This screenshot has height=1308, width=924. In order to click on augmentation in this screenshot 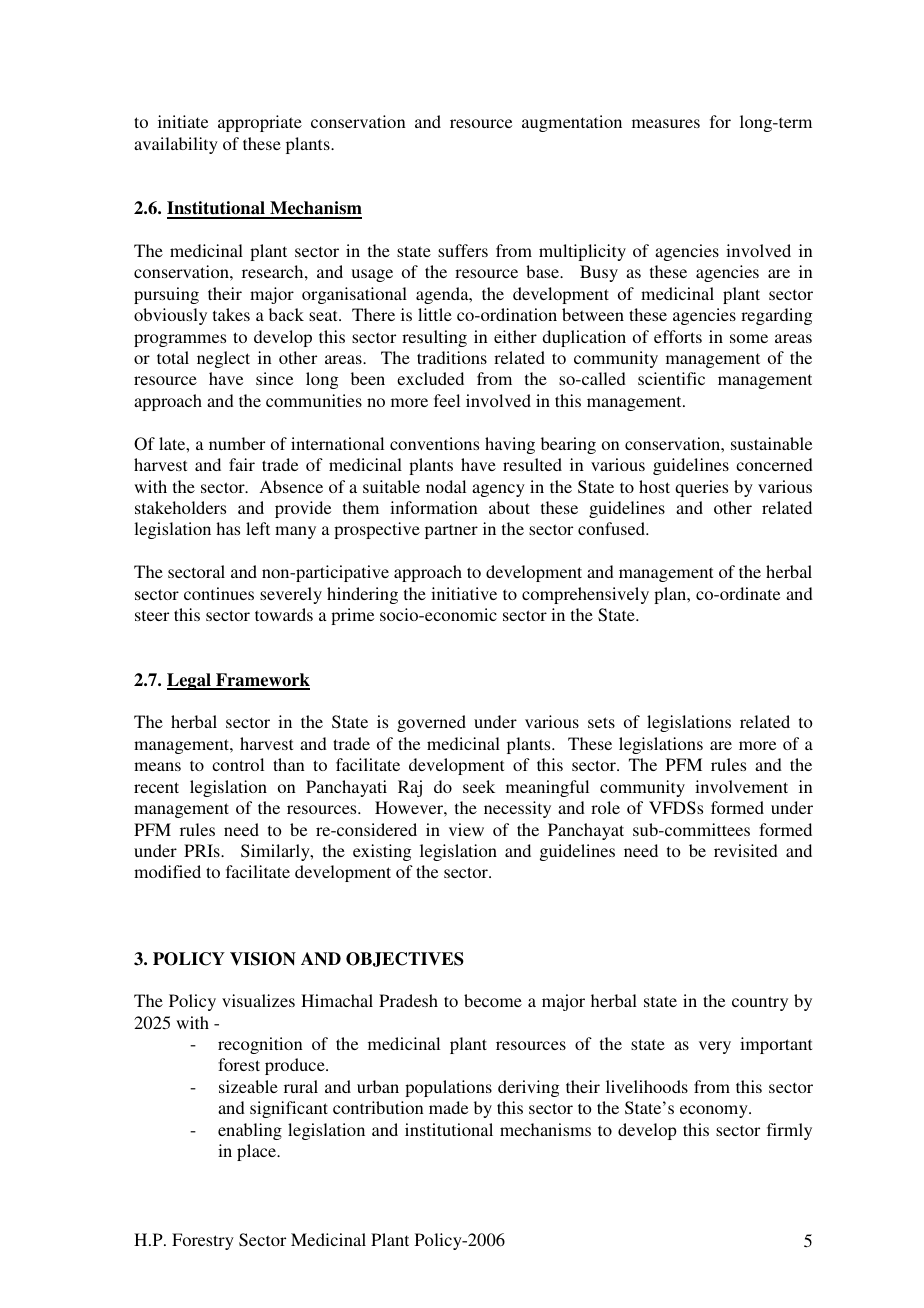, I will do `click(572, 123)`.
